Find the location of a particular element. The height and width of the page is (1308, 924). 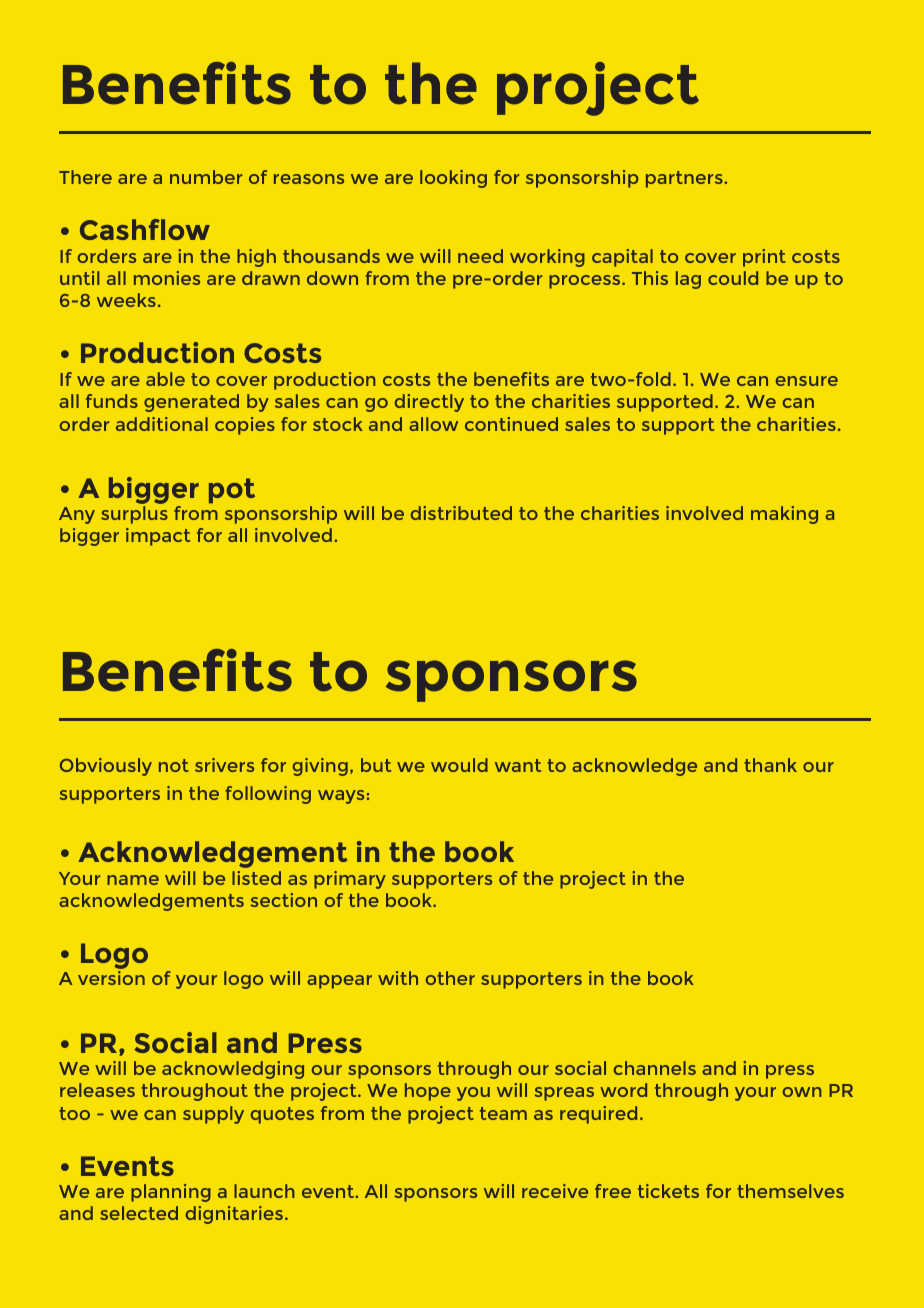

receive is located at coordinates (555, 1191).
